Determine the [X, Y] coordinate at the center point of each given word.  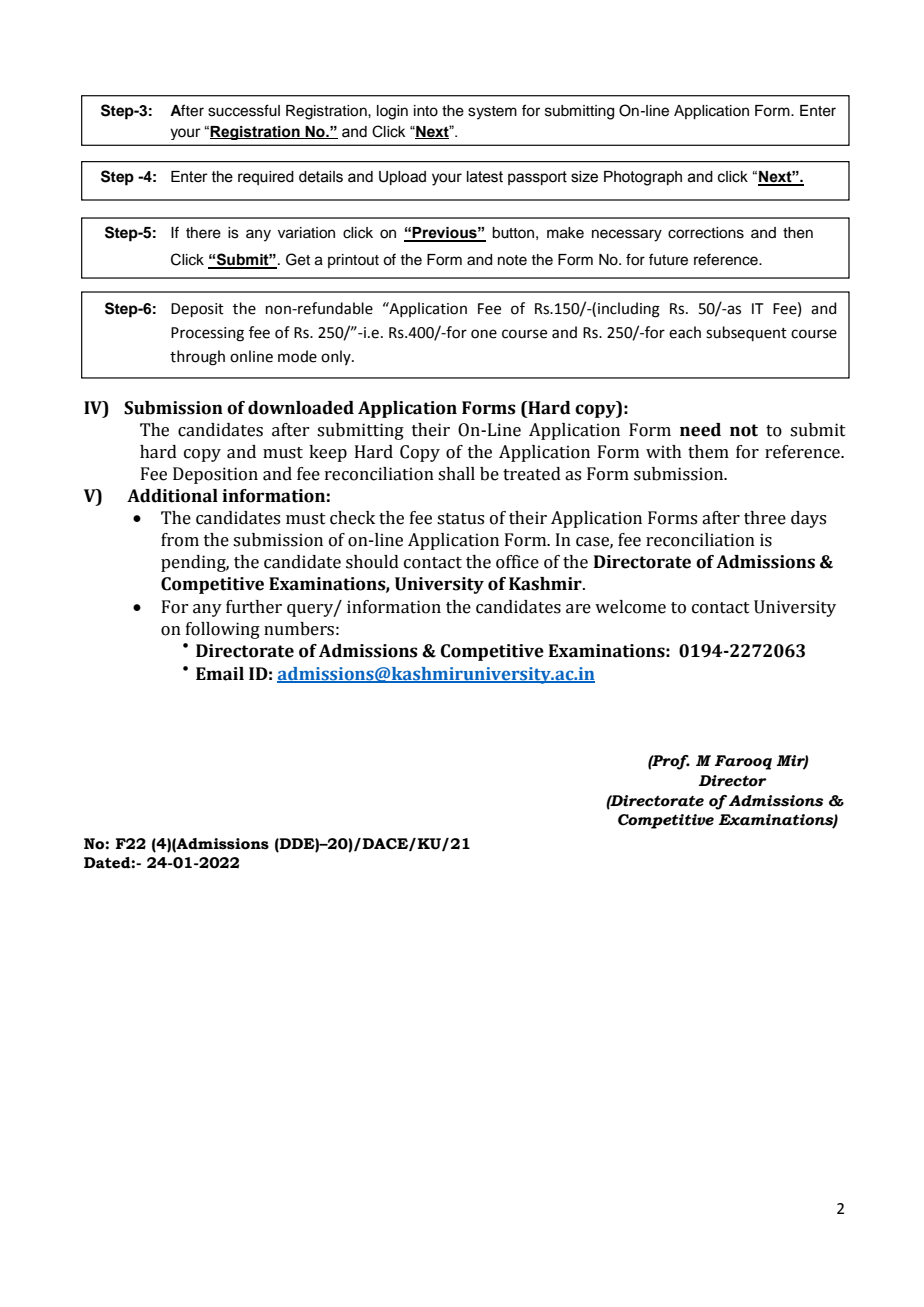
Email [220, 674]
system [492, 113]
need [700, 430]
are [578, 609]
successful [244, 110]
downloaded [301, 408]
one [484, 334]
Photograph [643, 178]
